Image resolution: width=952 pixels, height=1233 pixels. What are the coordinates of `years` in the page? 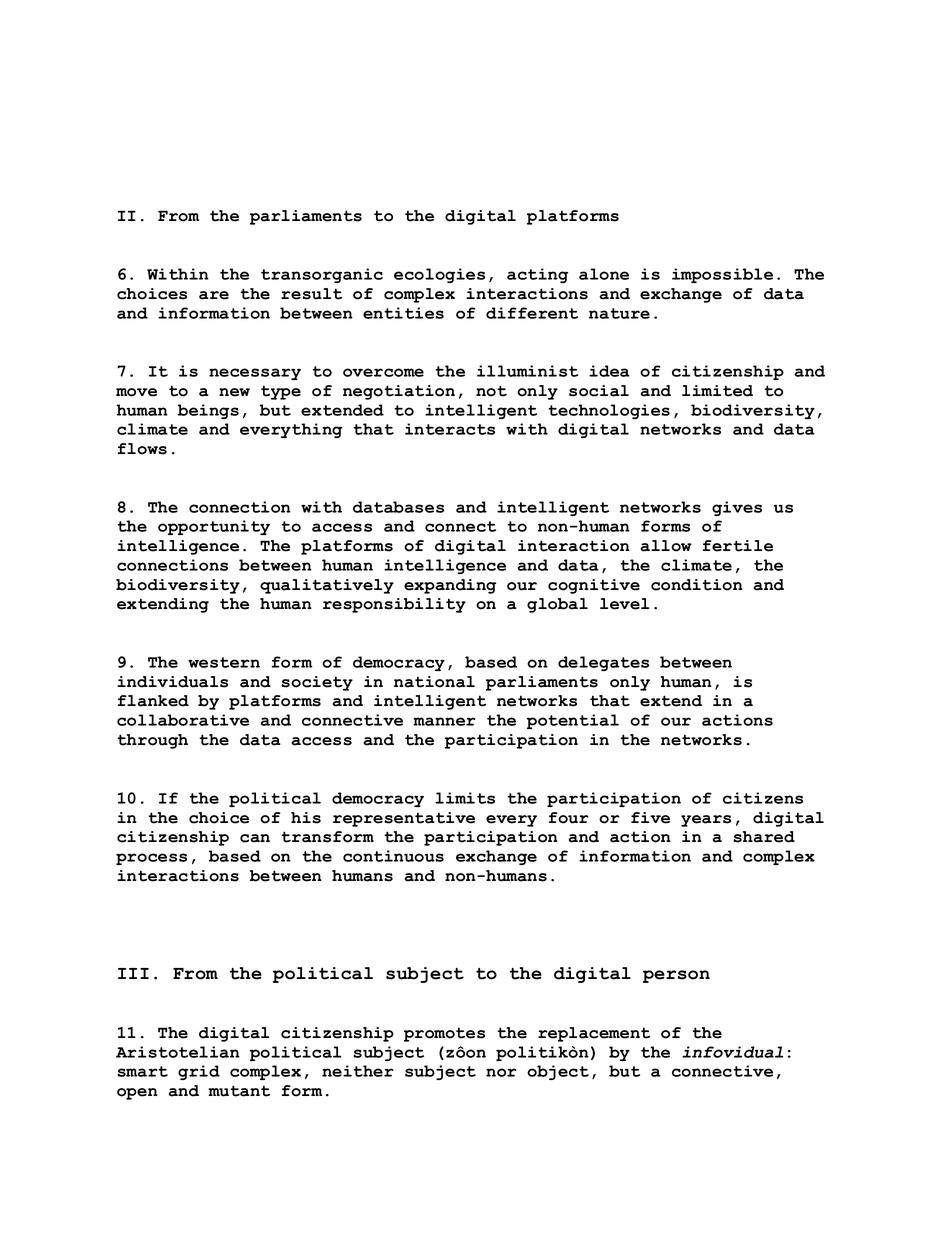 It's located at (706, 821).
